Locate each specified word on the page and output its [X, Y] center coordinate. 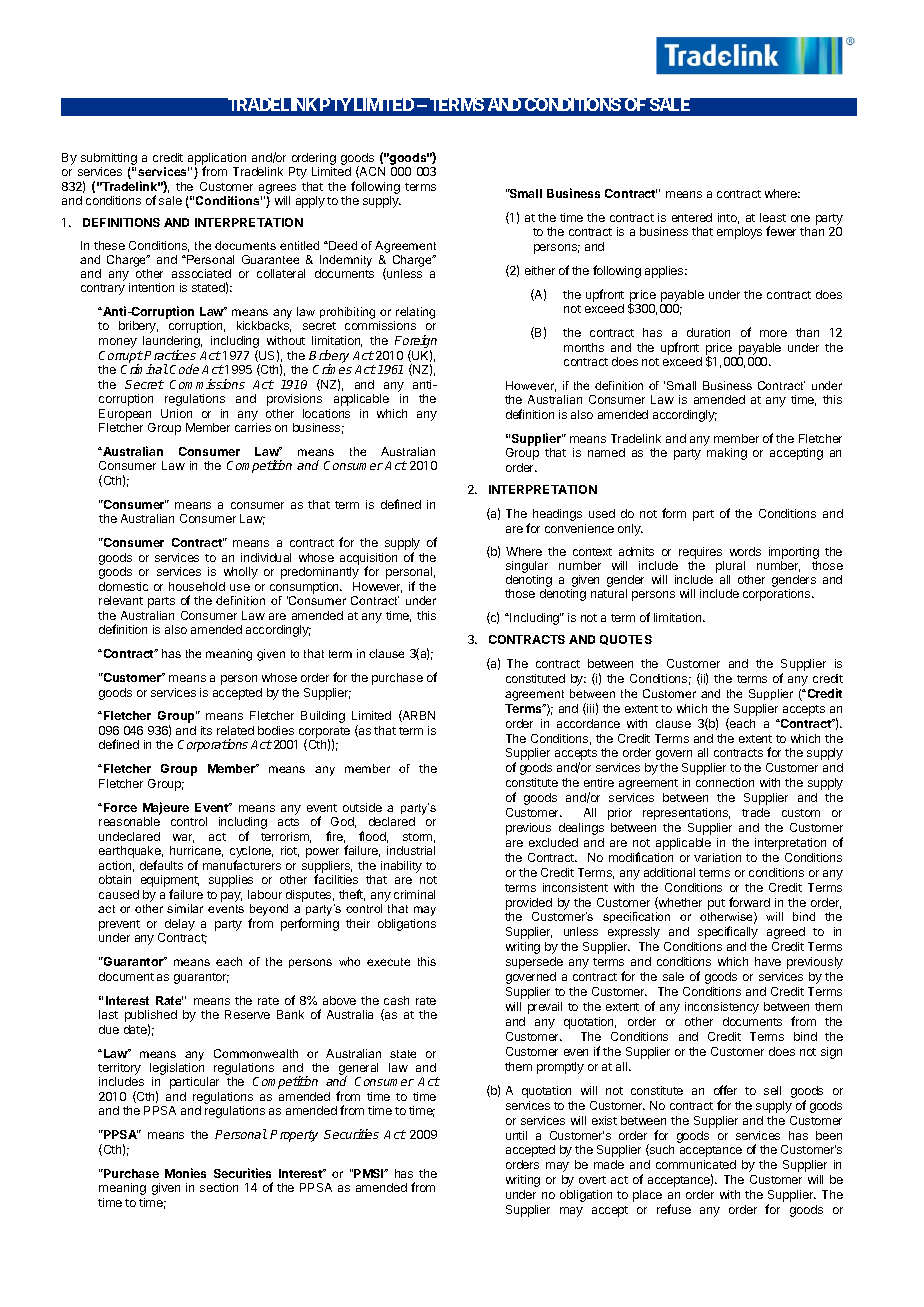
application [217, 160]
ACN [371, 172]
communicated [696, 1164]
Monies [185, 1173]
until [516, 1135]
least [773, 217]
